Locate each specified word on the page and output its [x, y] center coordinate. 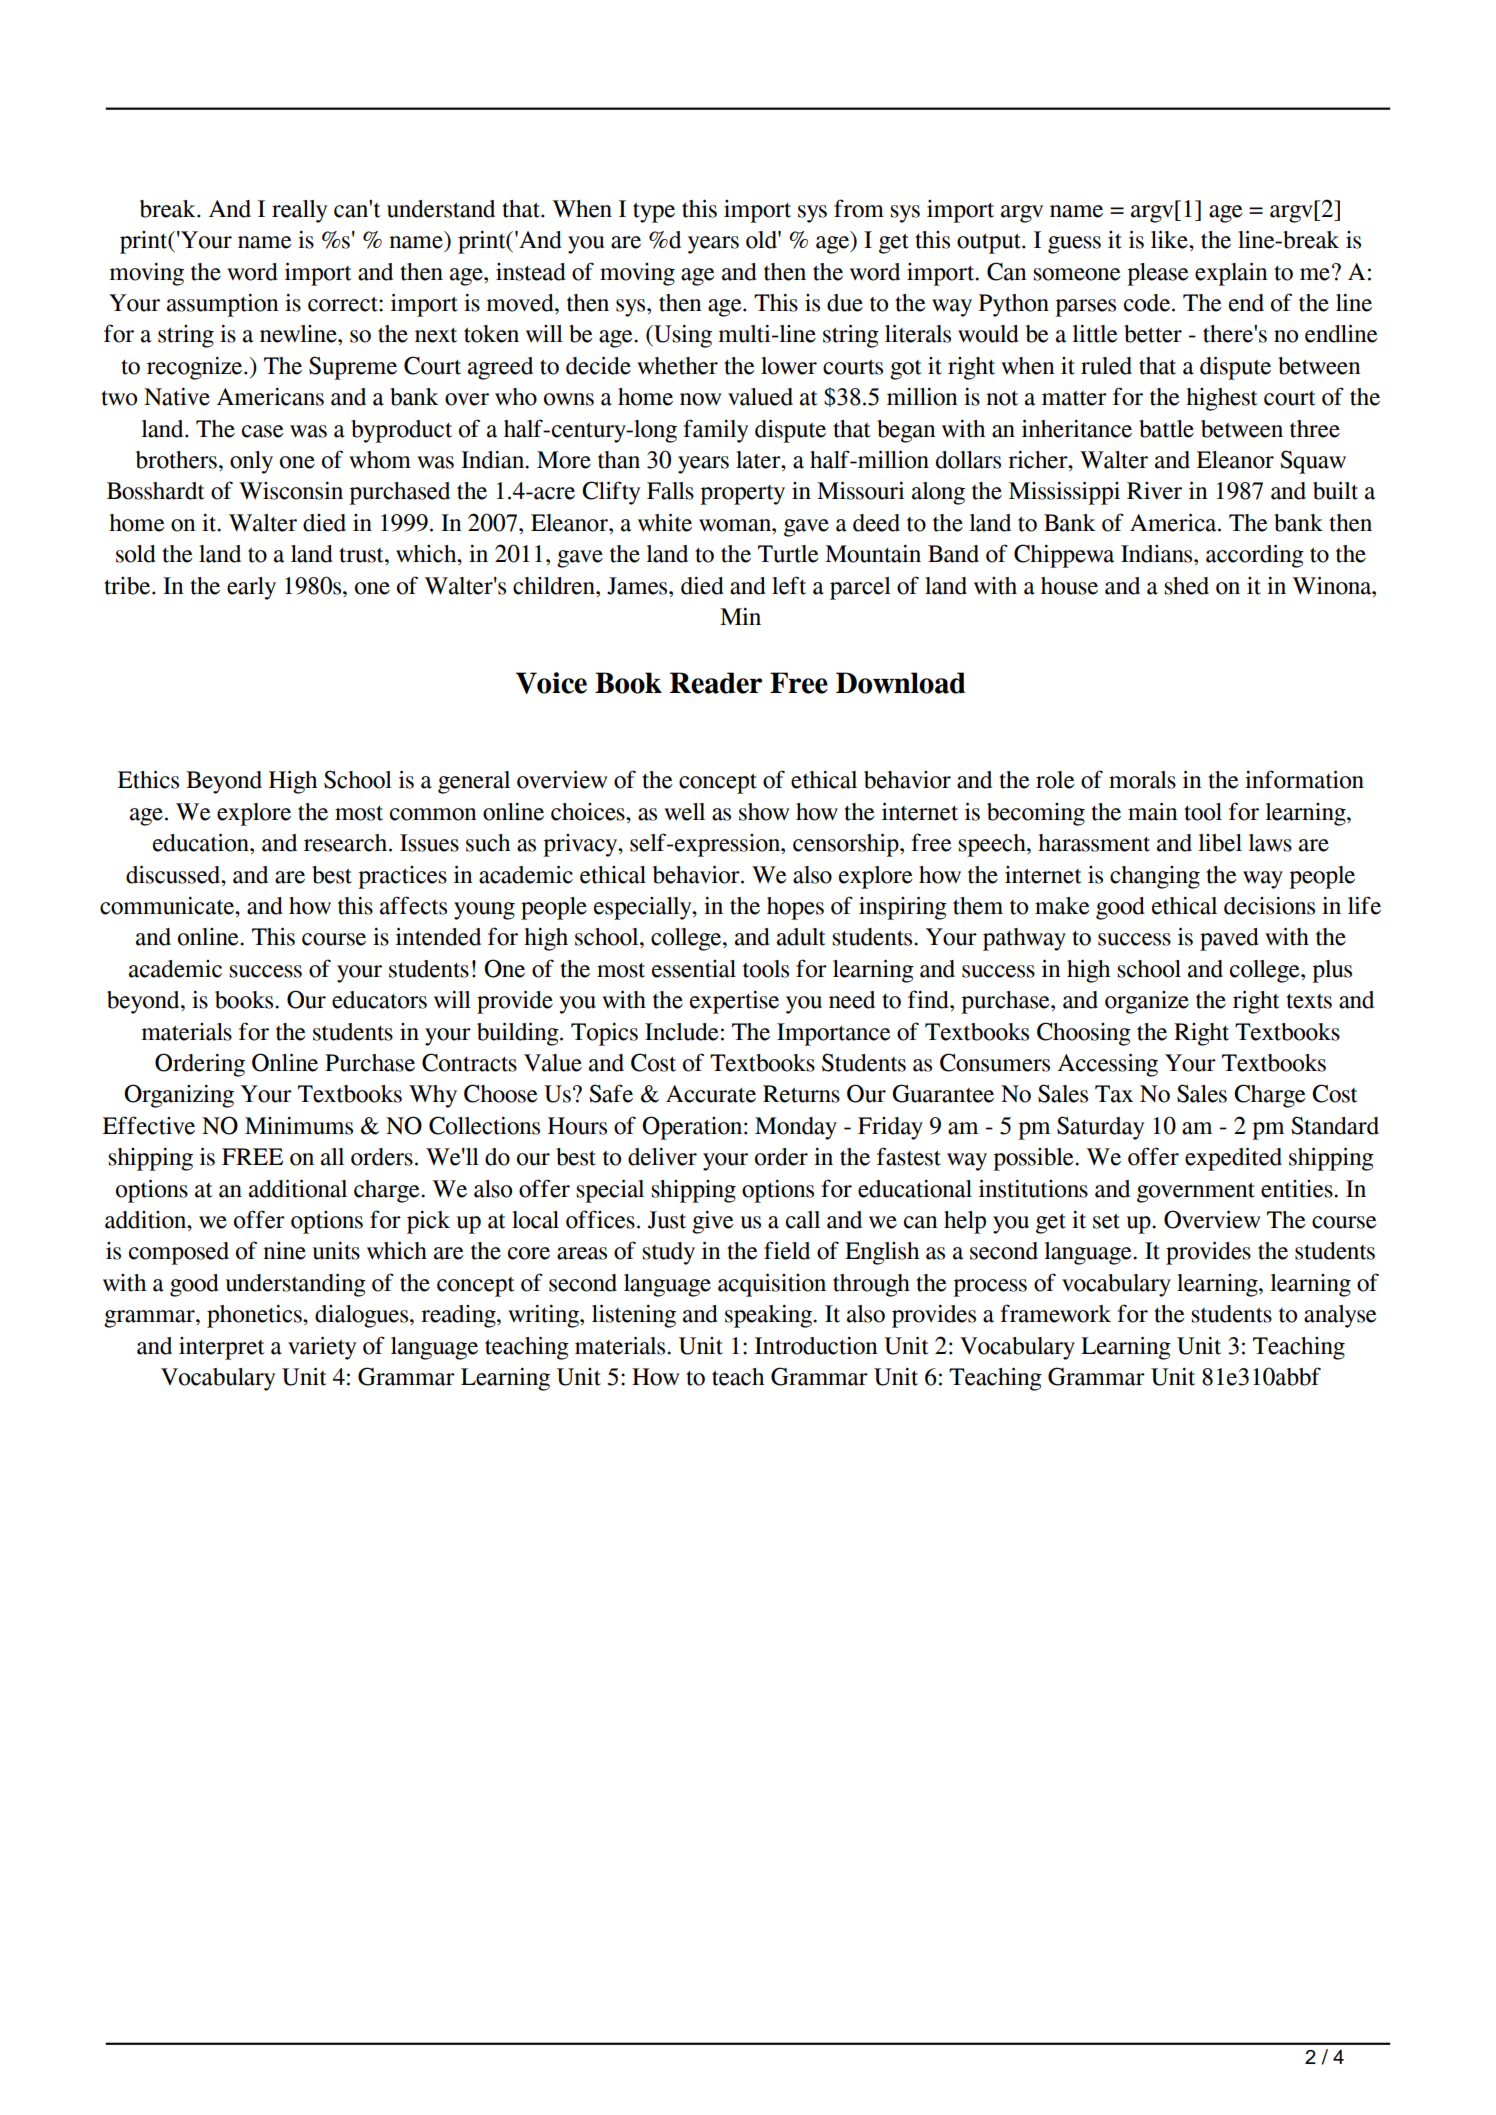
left [789, 585]
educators [379, 1000]
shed [1186, 586]
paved [1229, 939]
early [251, 588]
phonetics [255, 1316]
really [299, 211]
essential [694, 969]
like [1170, 239]
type [654, 213]
